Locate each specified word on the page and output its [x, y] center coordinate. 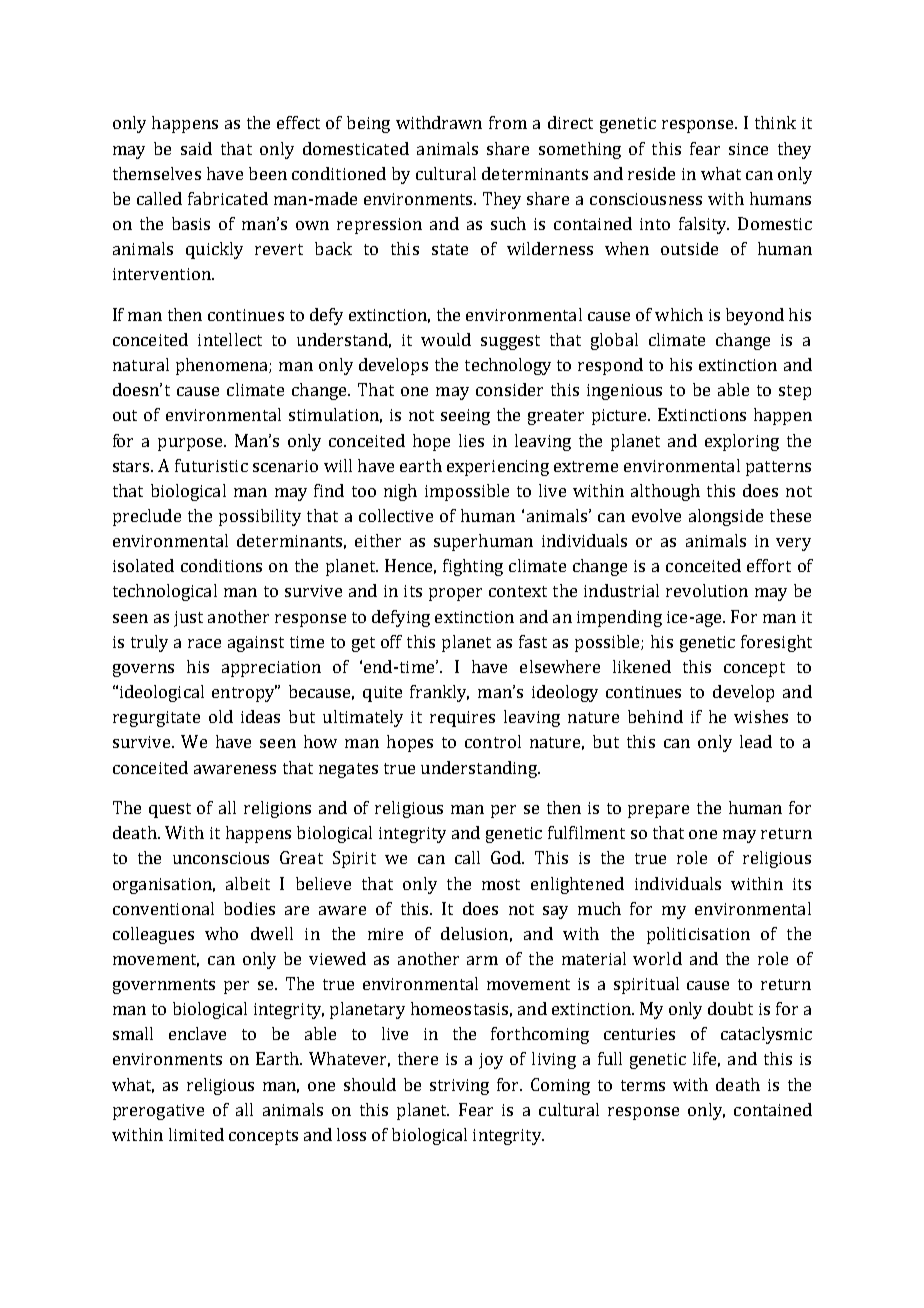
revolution [707, 590]
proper [455, 594]
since [748, 149]
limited [196, 1134]
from [508, 122]
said [196, 148]
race [204, 643]
